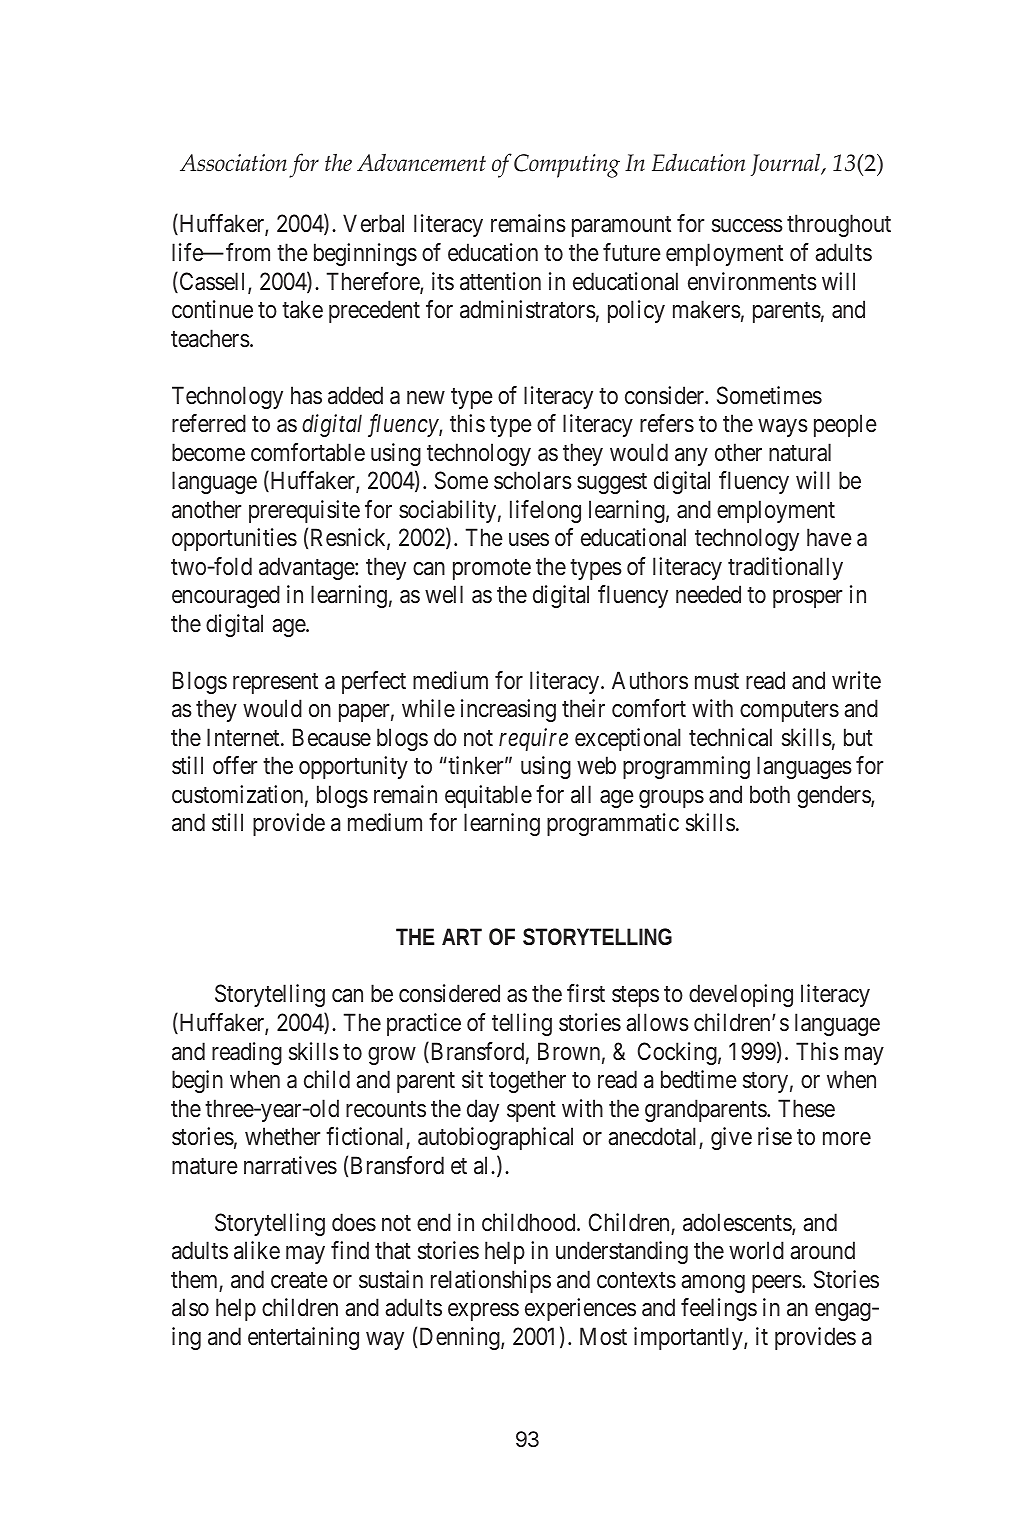 The width and height of the page is (1026, 1540). Describe the element at coordinates (529, 540) in the page. I see `uses` at that location.
